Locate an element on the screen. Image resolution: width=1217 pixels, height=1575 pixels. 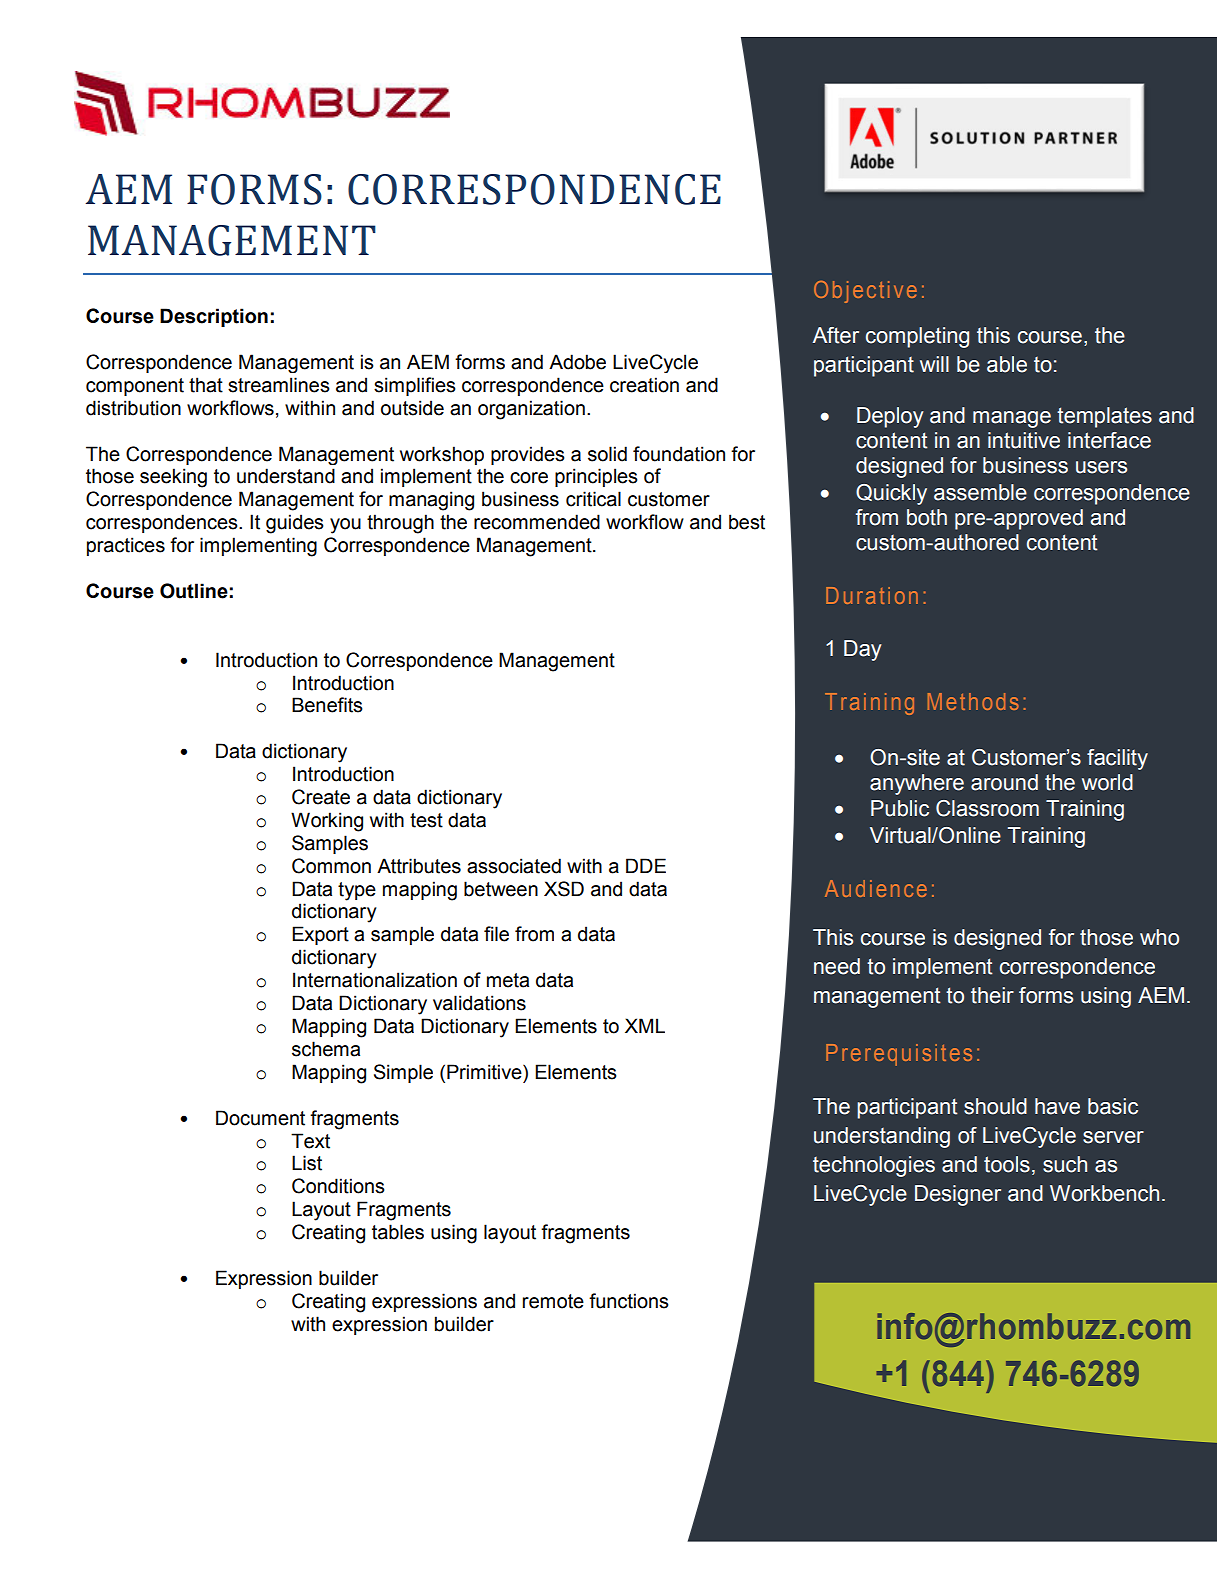
Description is located at coordinates (214, 317).
